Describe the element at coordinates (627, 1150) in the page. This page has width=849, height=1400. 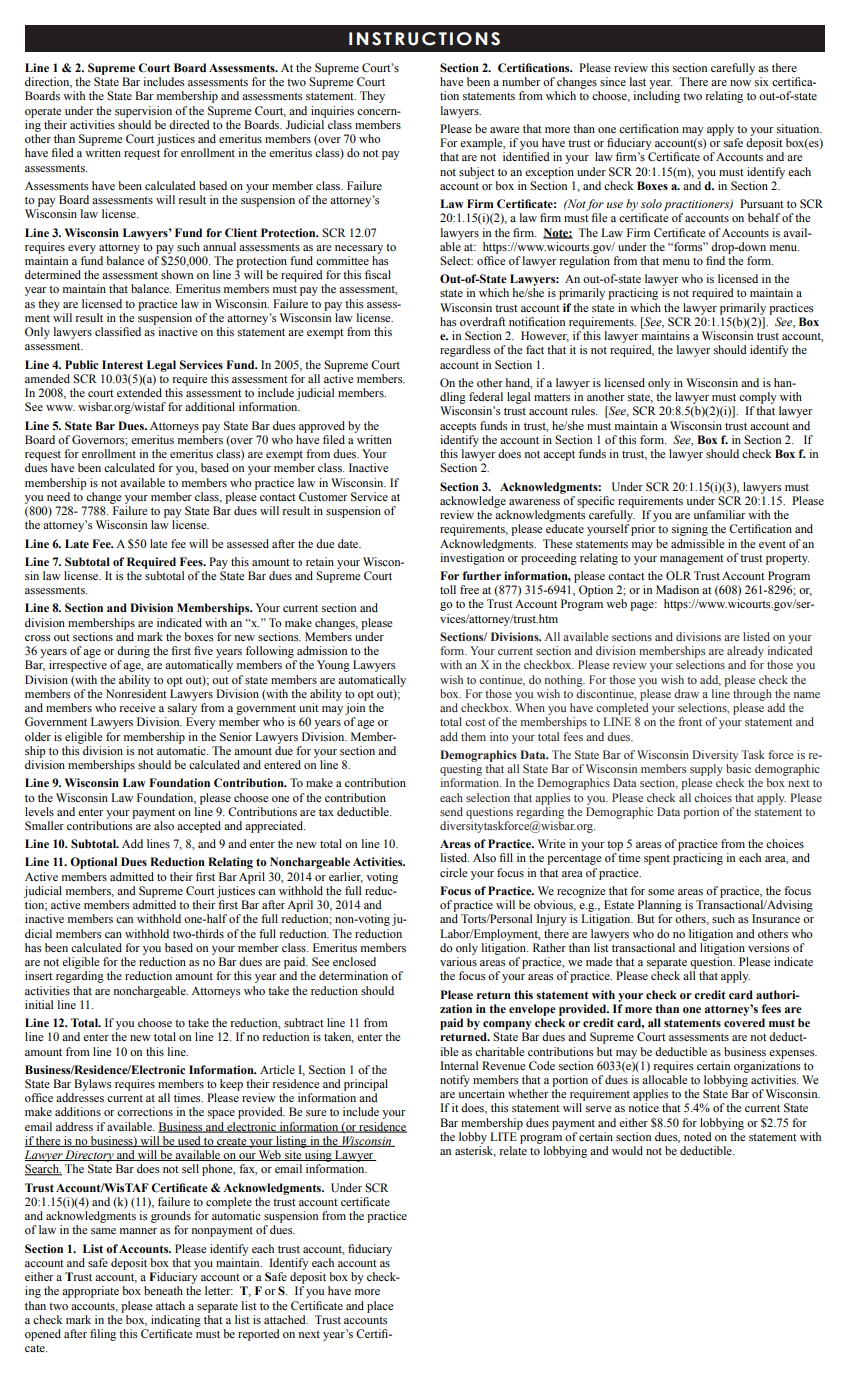
I see `would` at that location.
